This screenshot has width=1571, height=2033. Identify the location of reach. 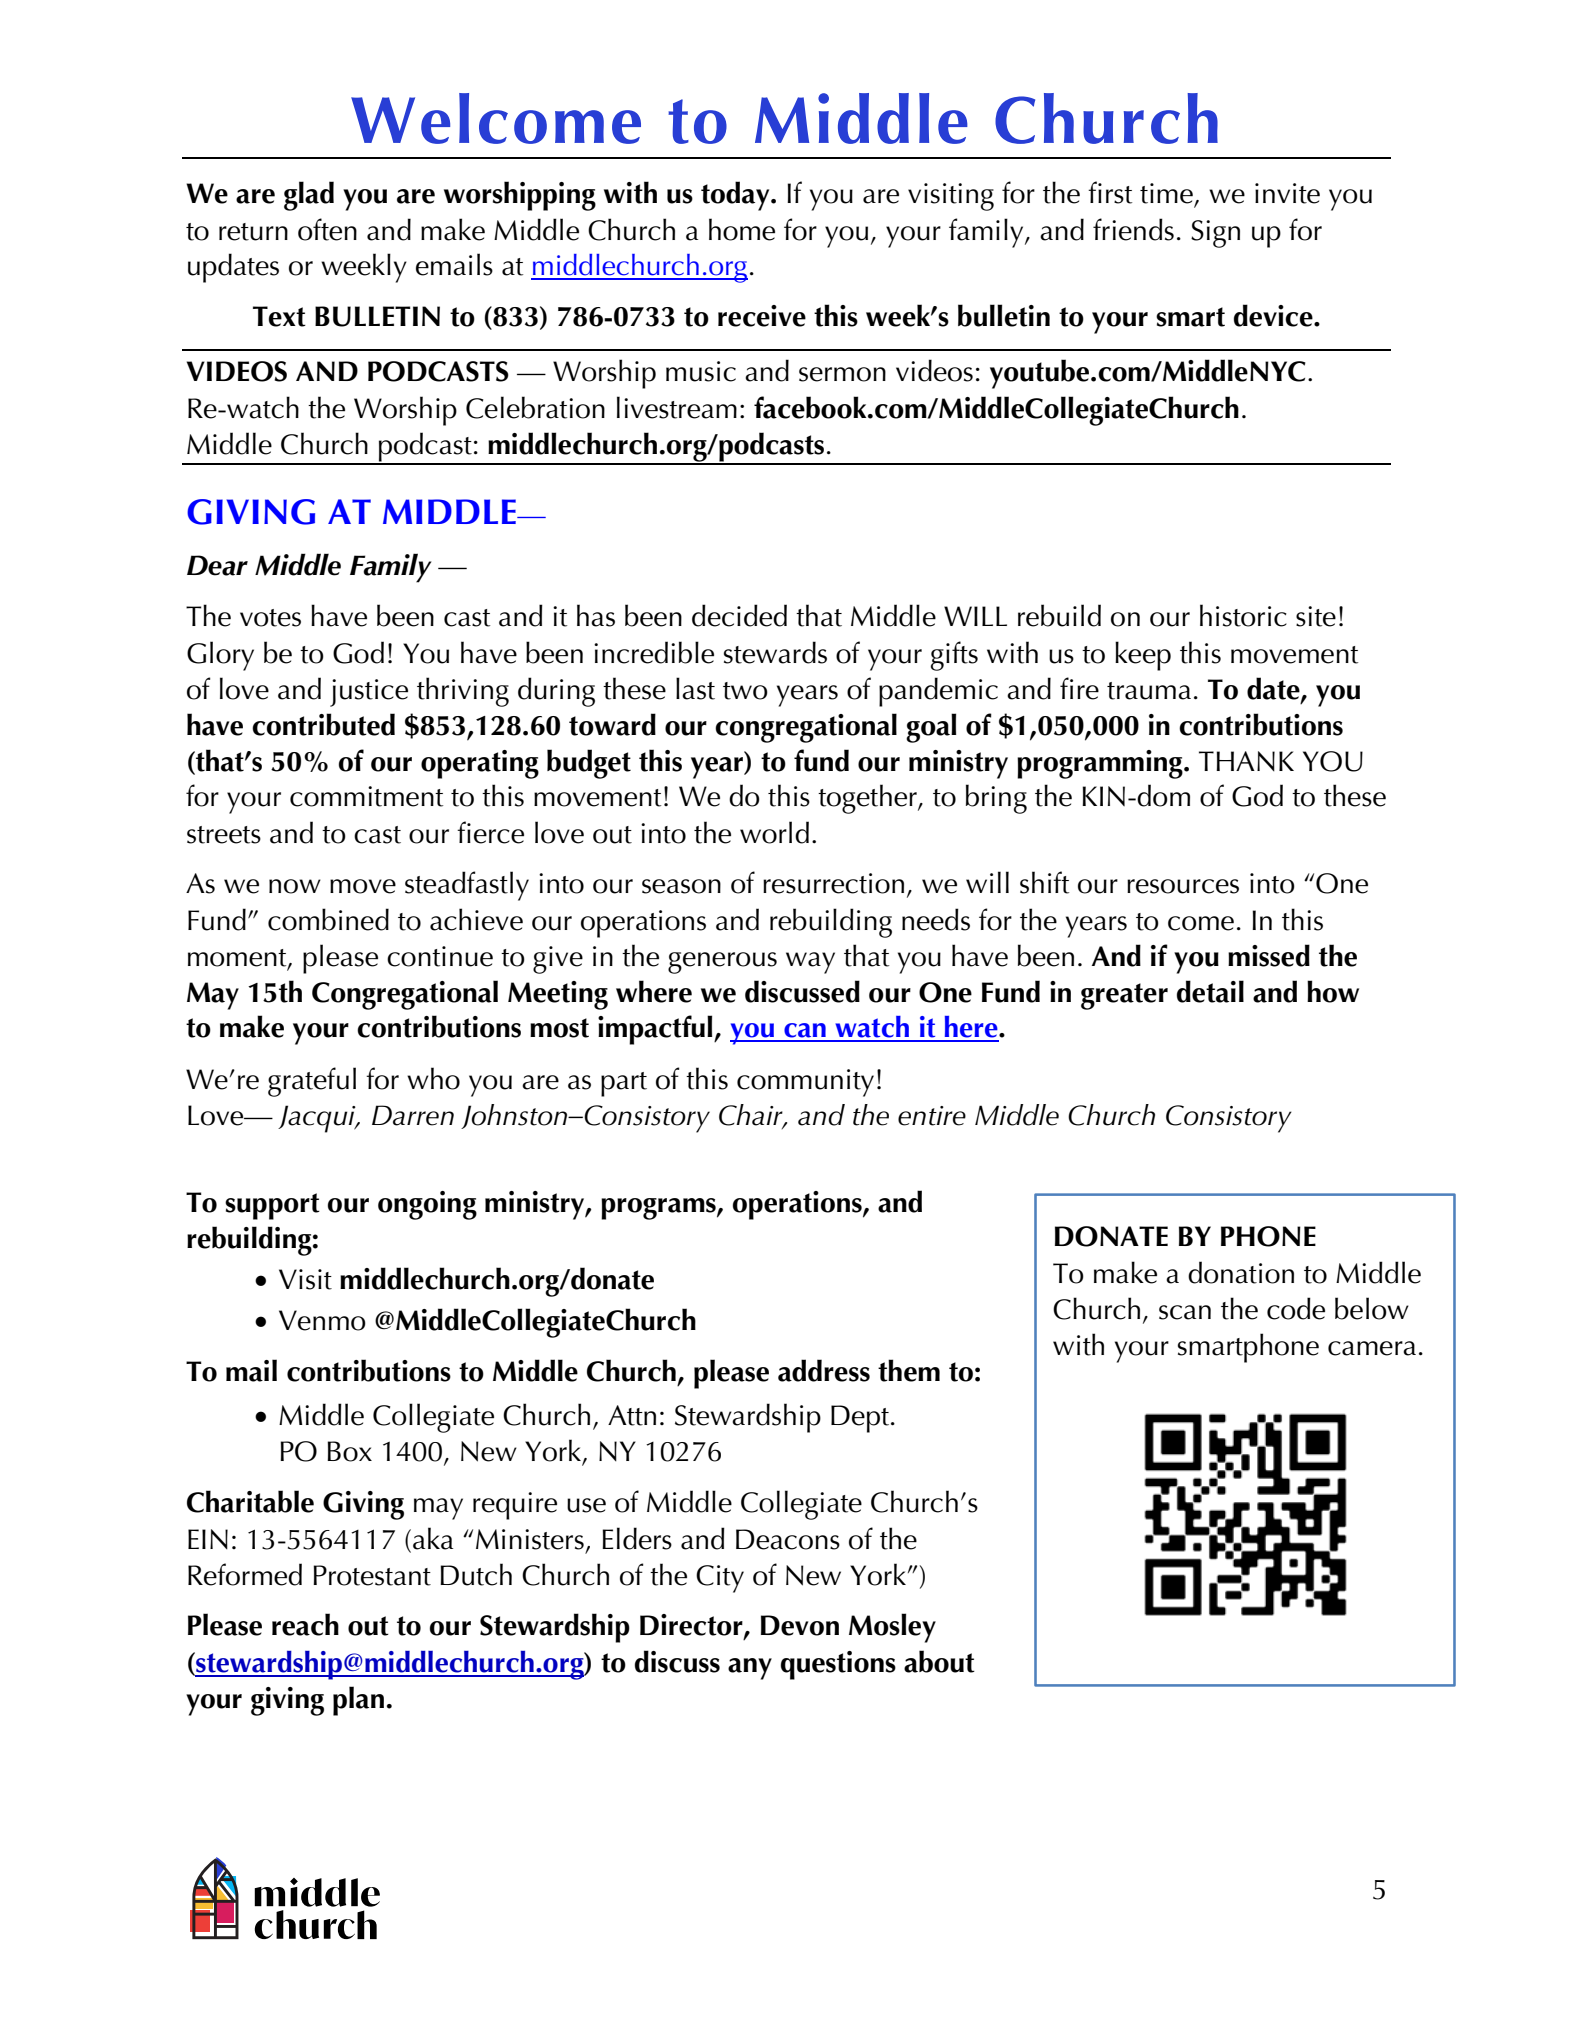
(305, 1624).
